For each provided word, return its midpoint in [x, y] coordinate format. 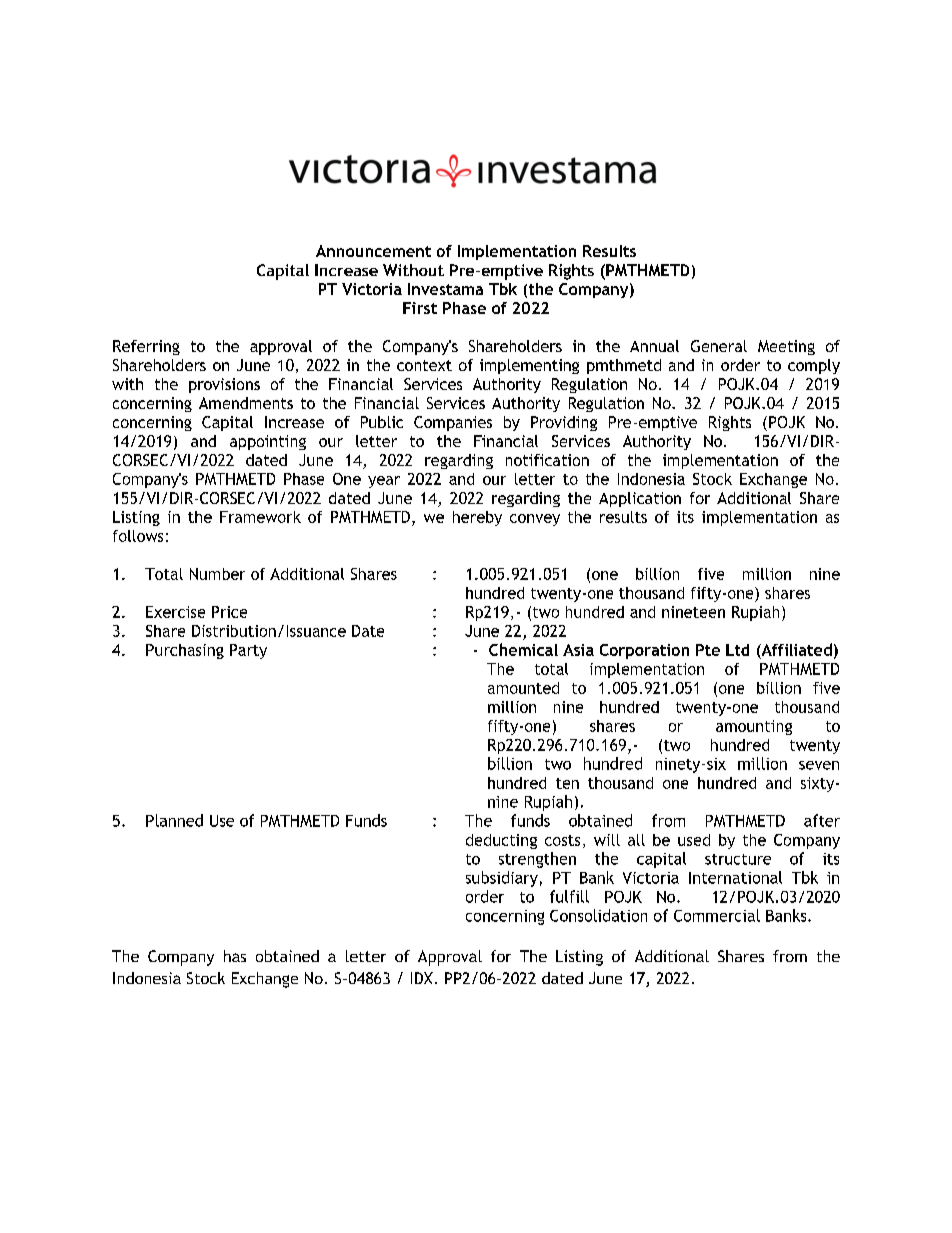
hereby [477, 518]
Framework [260, 517]
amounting [754, 727]
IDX [422, 978]
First [420, 308]
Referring [146, 347]
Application [640, 499]
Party [248, 651]
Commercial [717, 915]
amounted [523, 688]
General [719, 346]
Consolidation [598, 915]
